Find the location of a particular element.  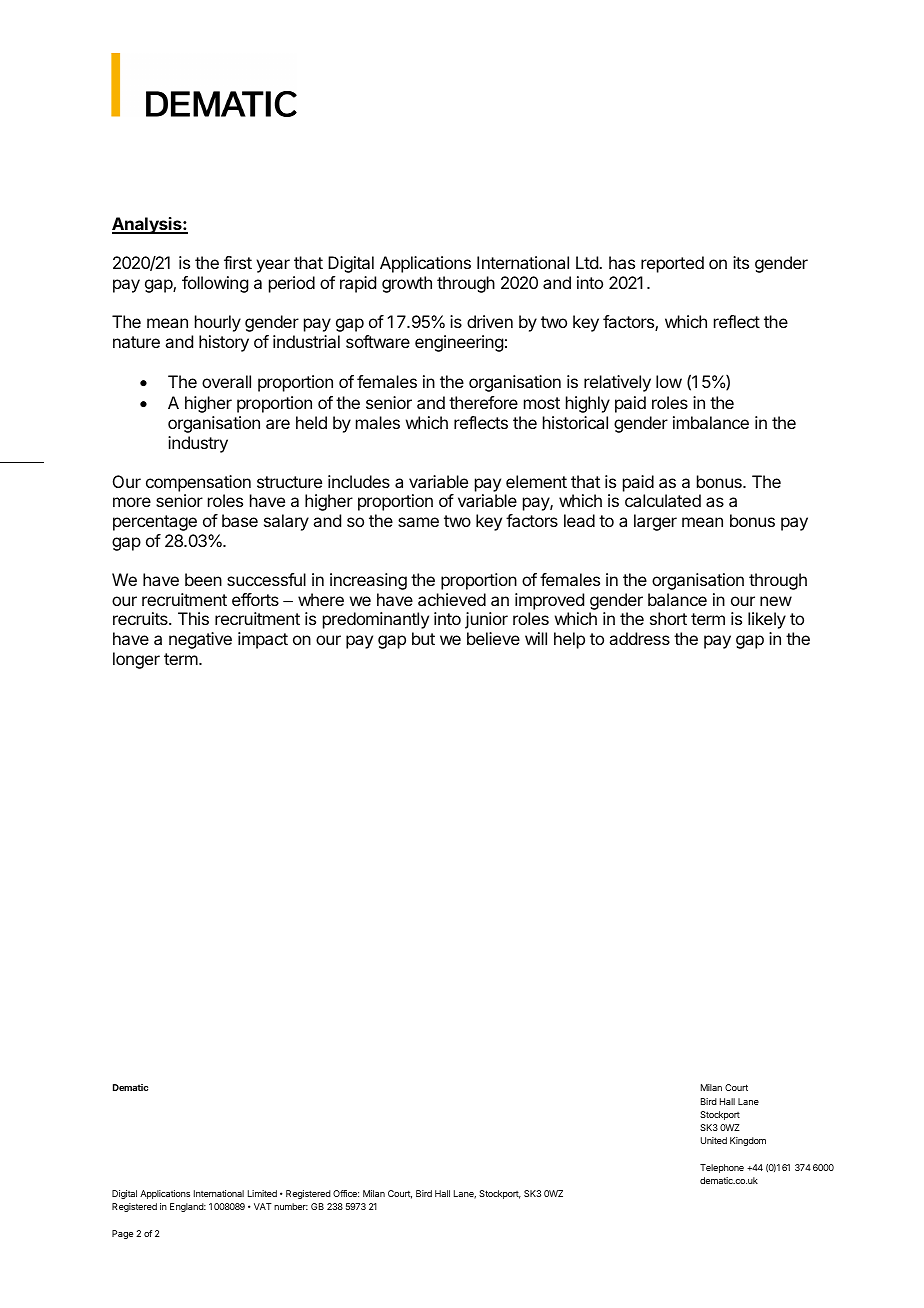

Limited is located at coordinates (262, 1193).
